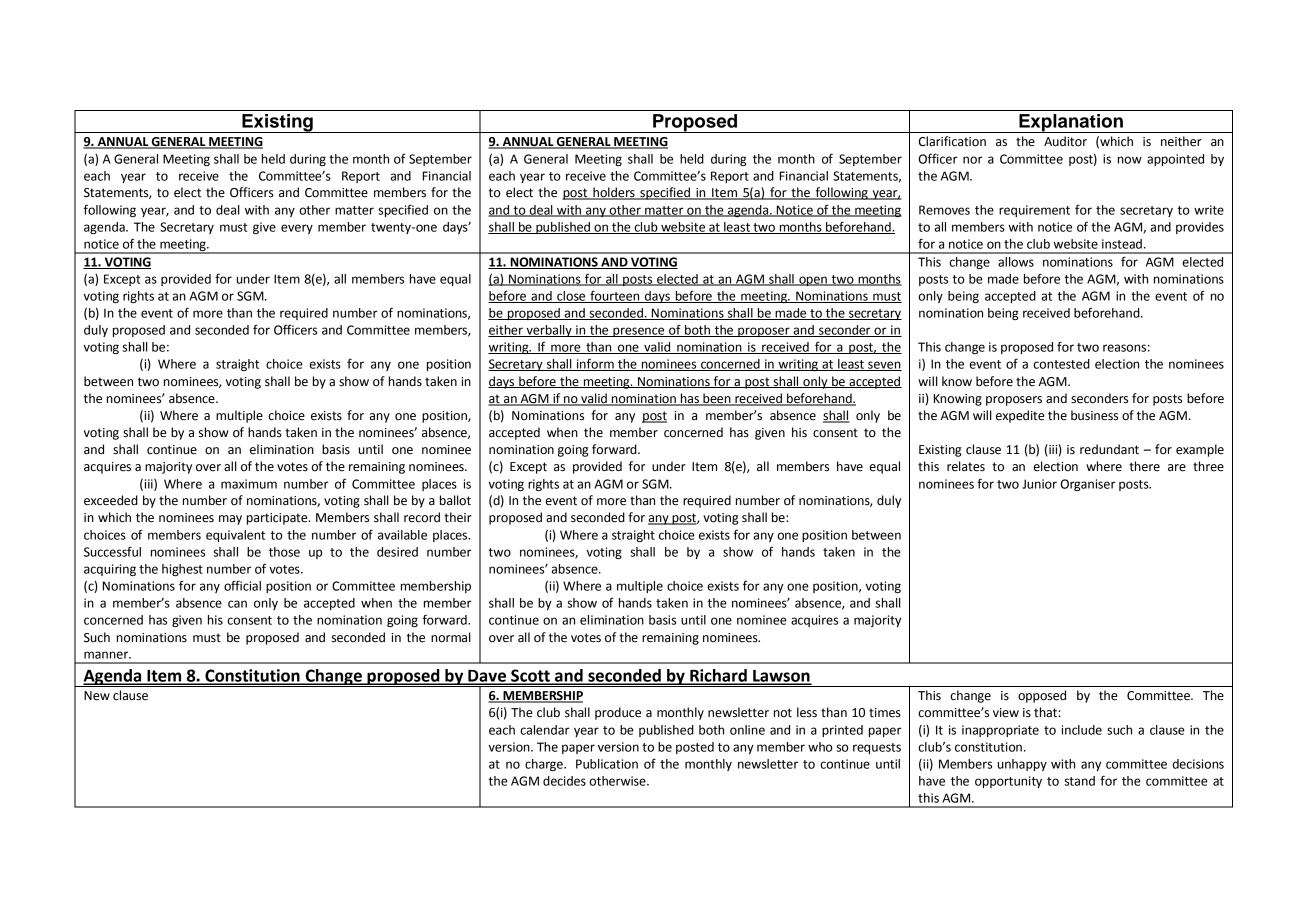 This page has width=1308, height=924. I want to click on redundant, so click(1109, 449).
